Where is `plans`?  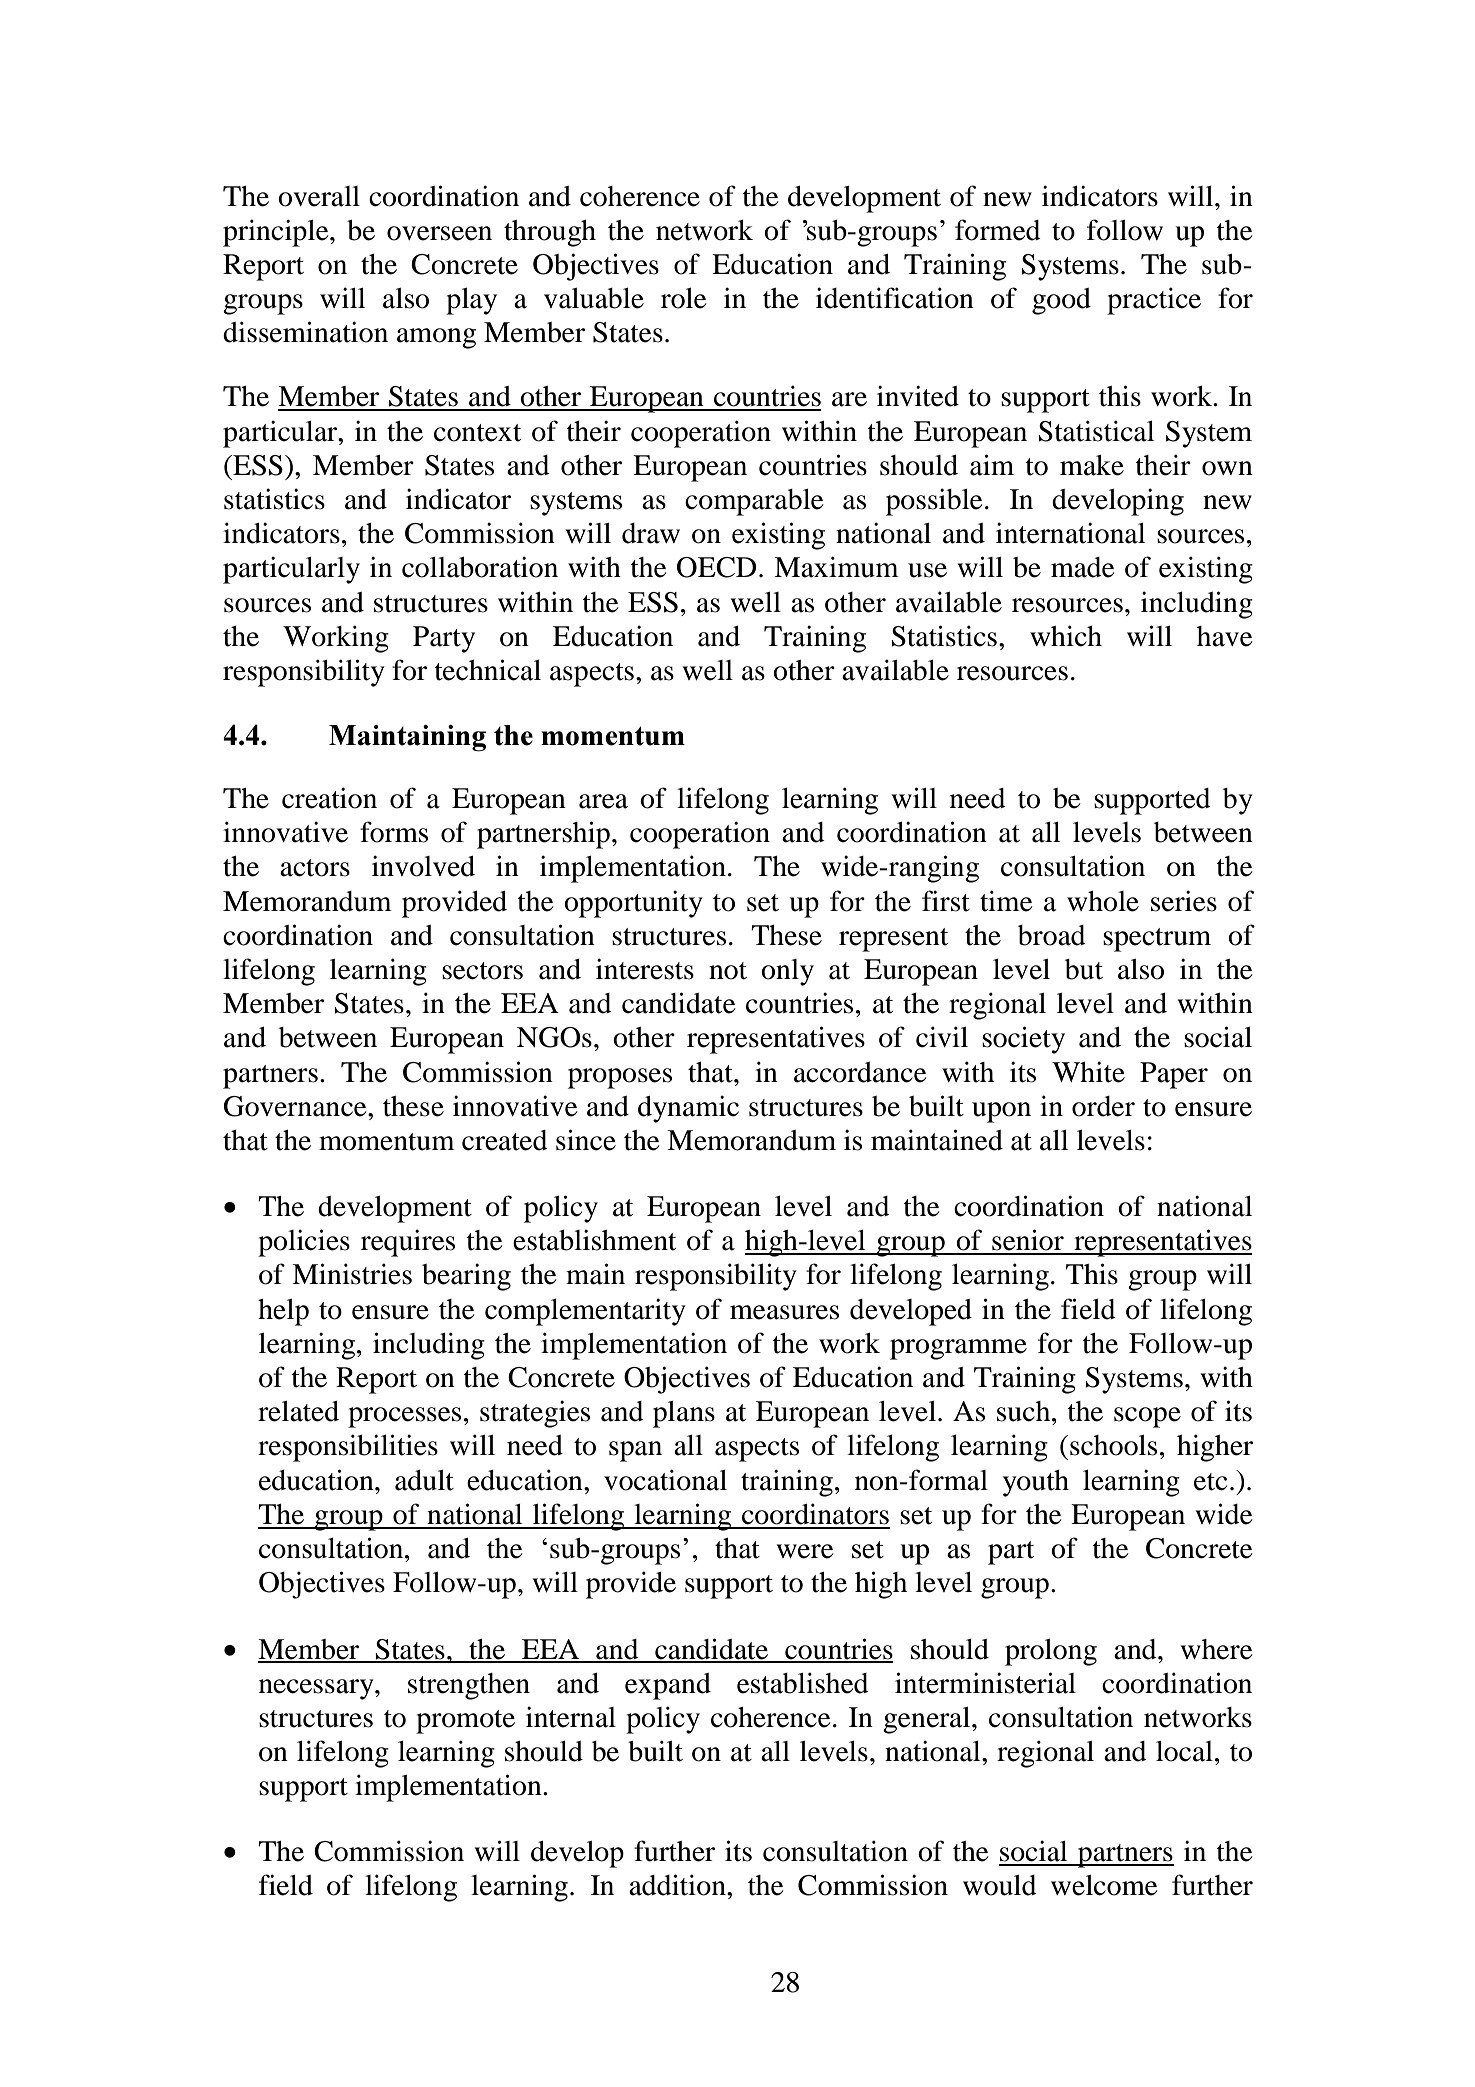
plans is located at coordinates (684, 1414).
